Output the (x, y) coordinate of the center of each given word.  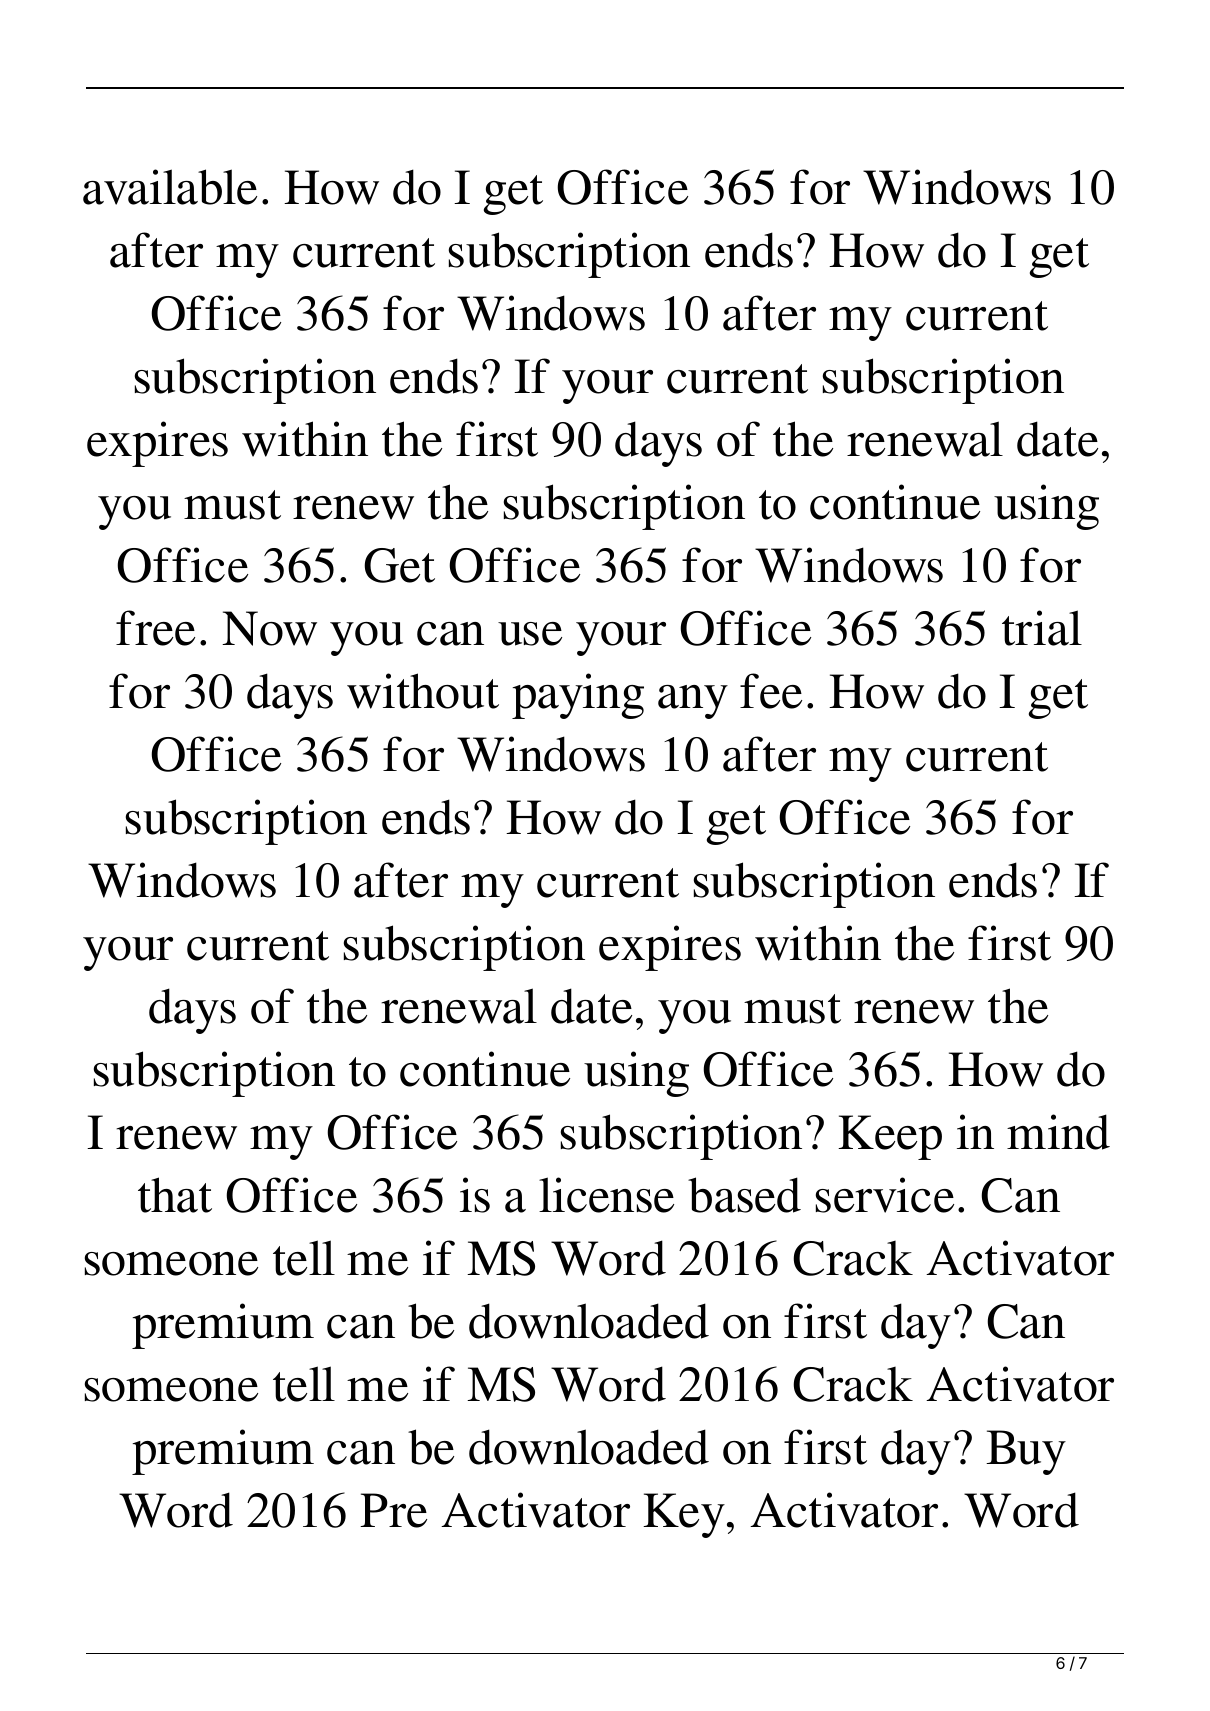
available (170, 187)
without (423, 691)
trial (1042, 628)
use (530, 634)
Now (269, 628)
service (884, 1195)
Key (684, 1515)
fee (771, 691)
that (175, 1195)
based (744, 1195)
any (693, 702)
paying (578, 696)
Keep (890, 1137)
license (606, 1195)
